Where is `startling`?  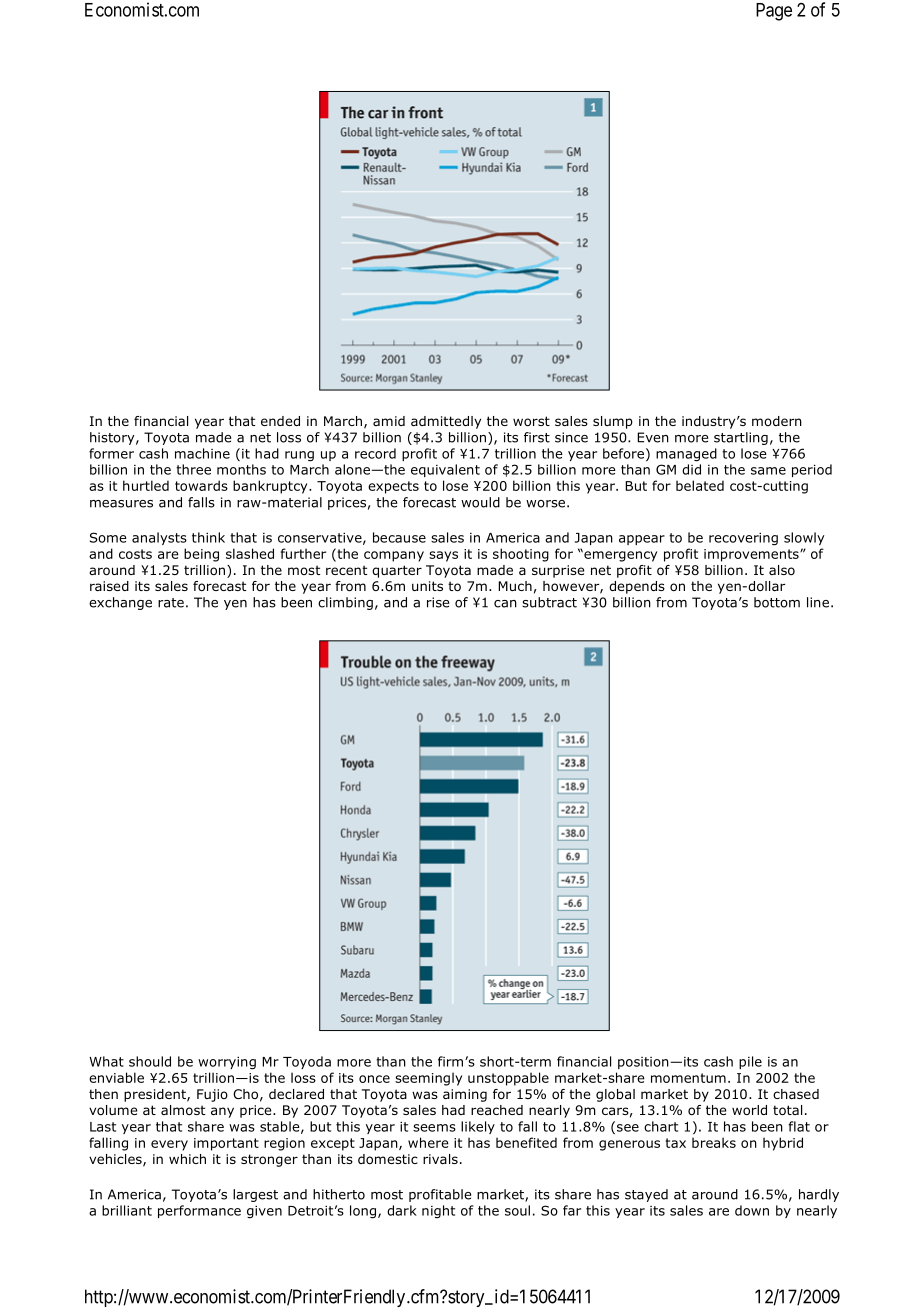
startling is located at coordinates (741, 438).
